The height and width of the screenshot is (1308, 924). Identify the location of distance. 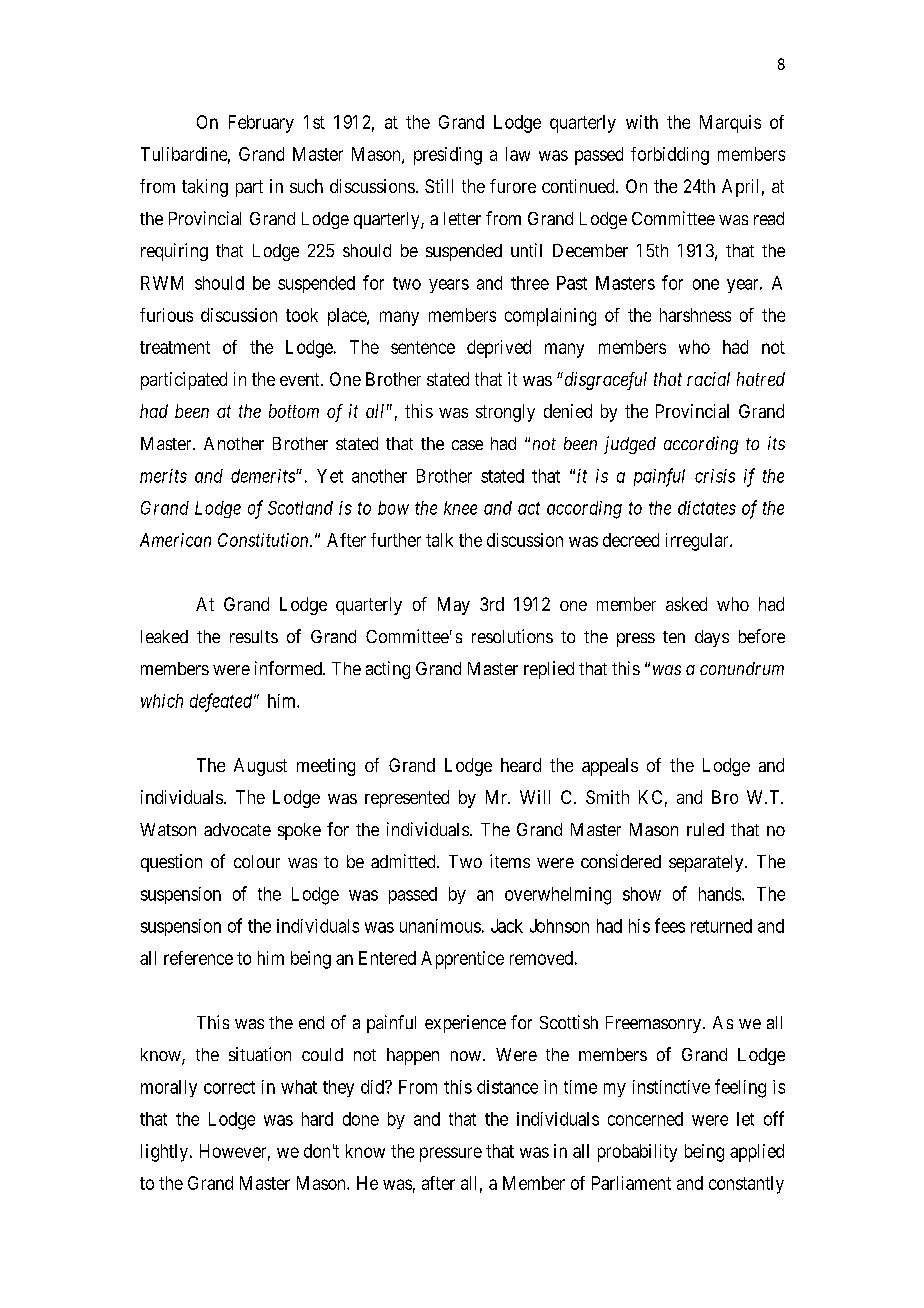
(507, 1087).
